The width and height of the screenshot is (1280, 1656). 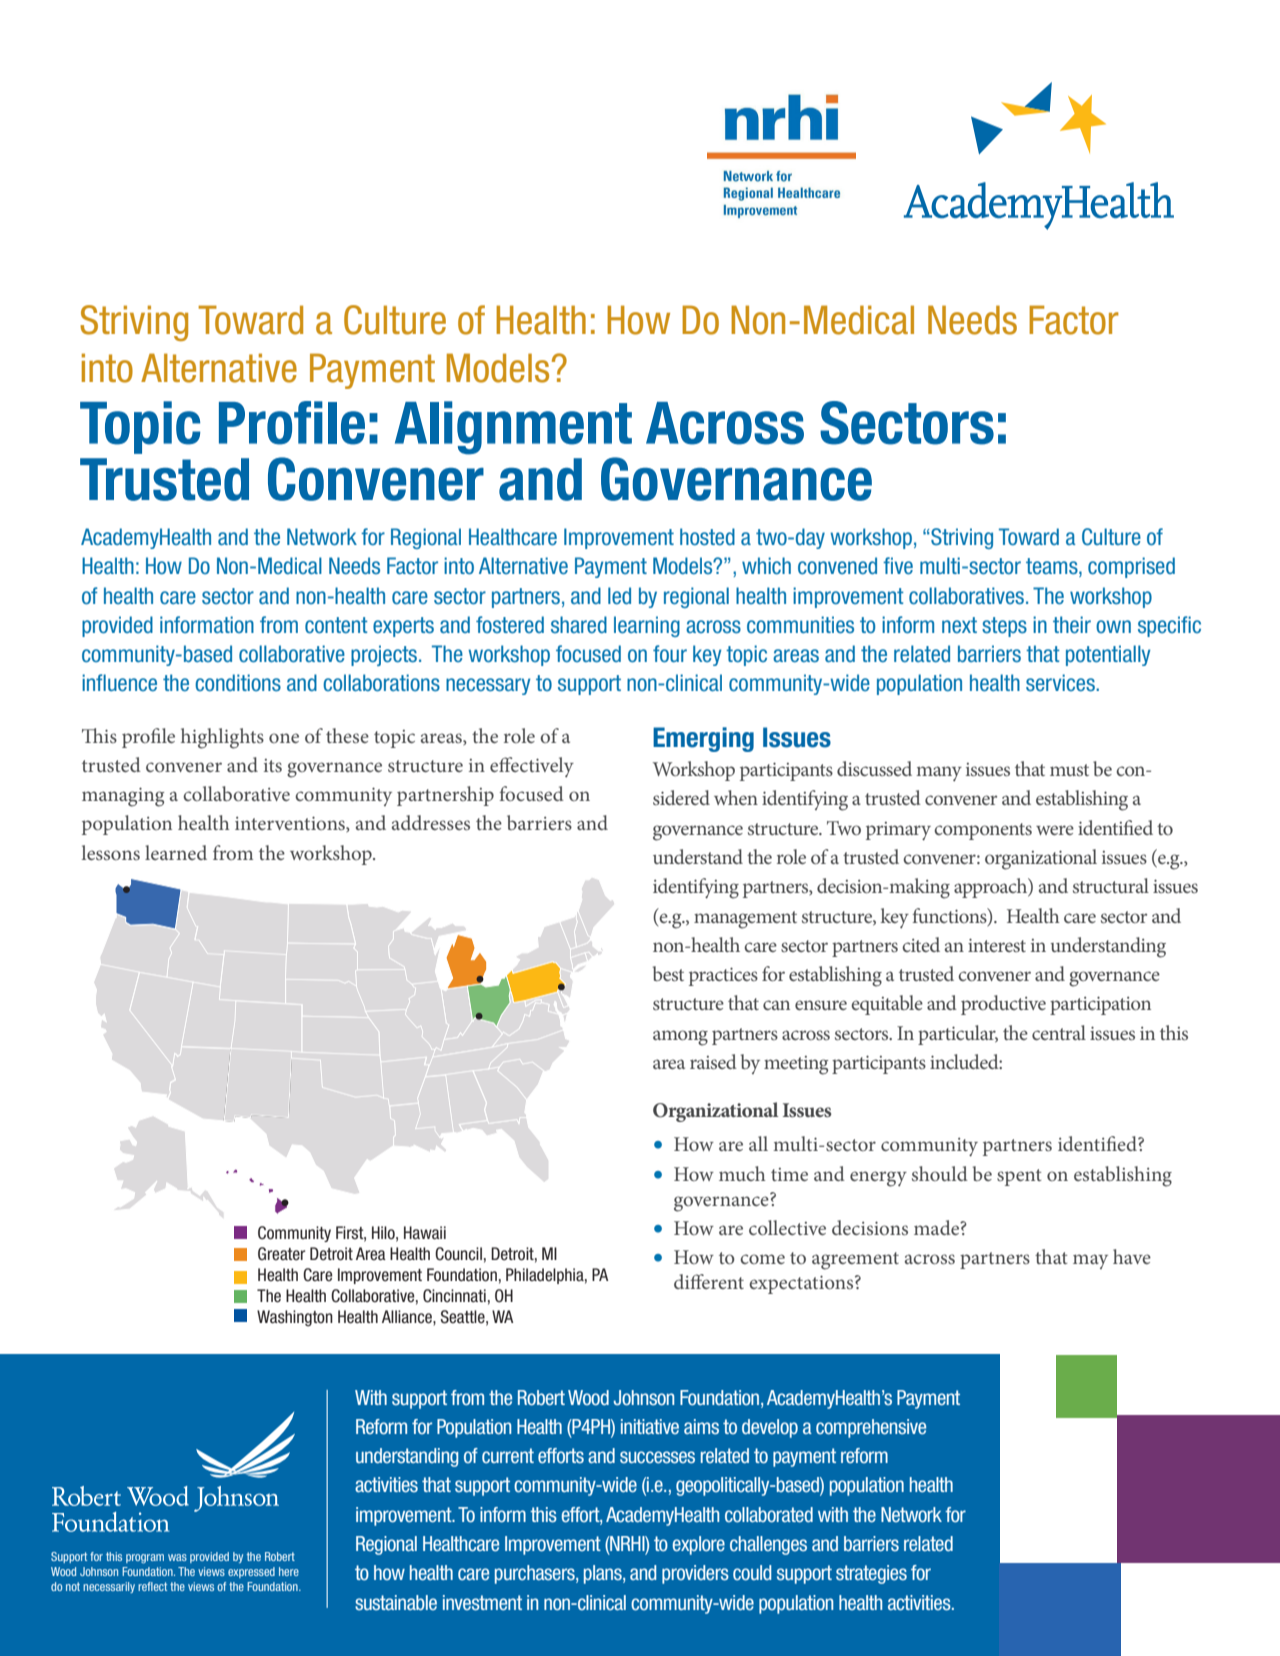 I want to click on among, so click(x=680, y=1038).
